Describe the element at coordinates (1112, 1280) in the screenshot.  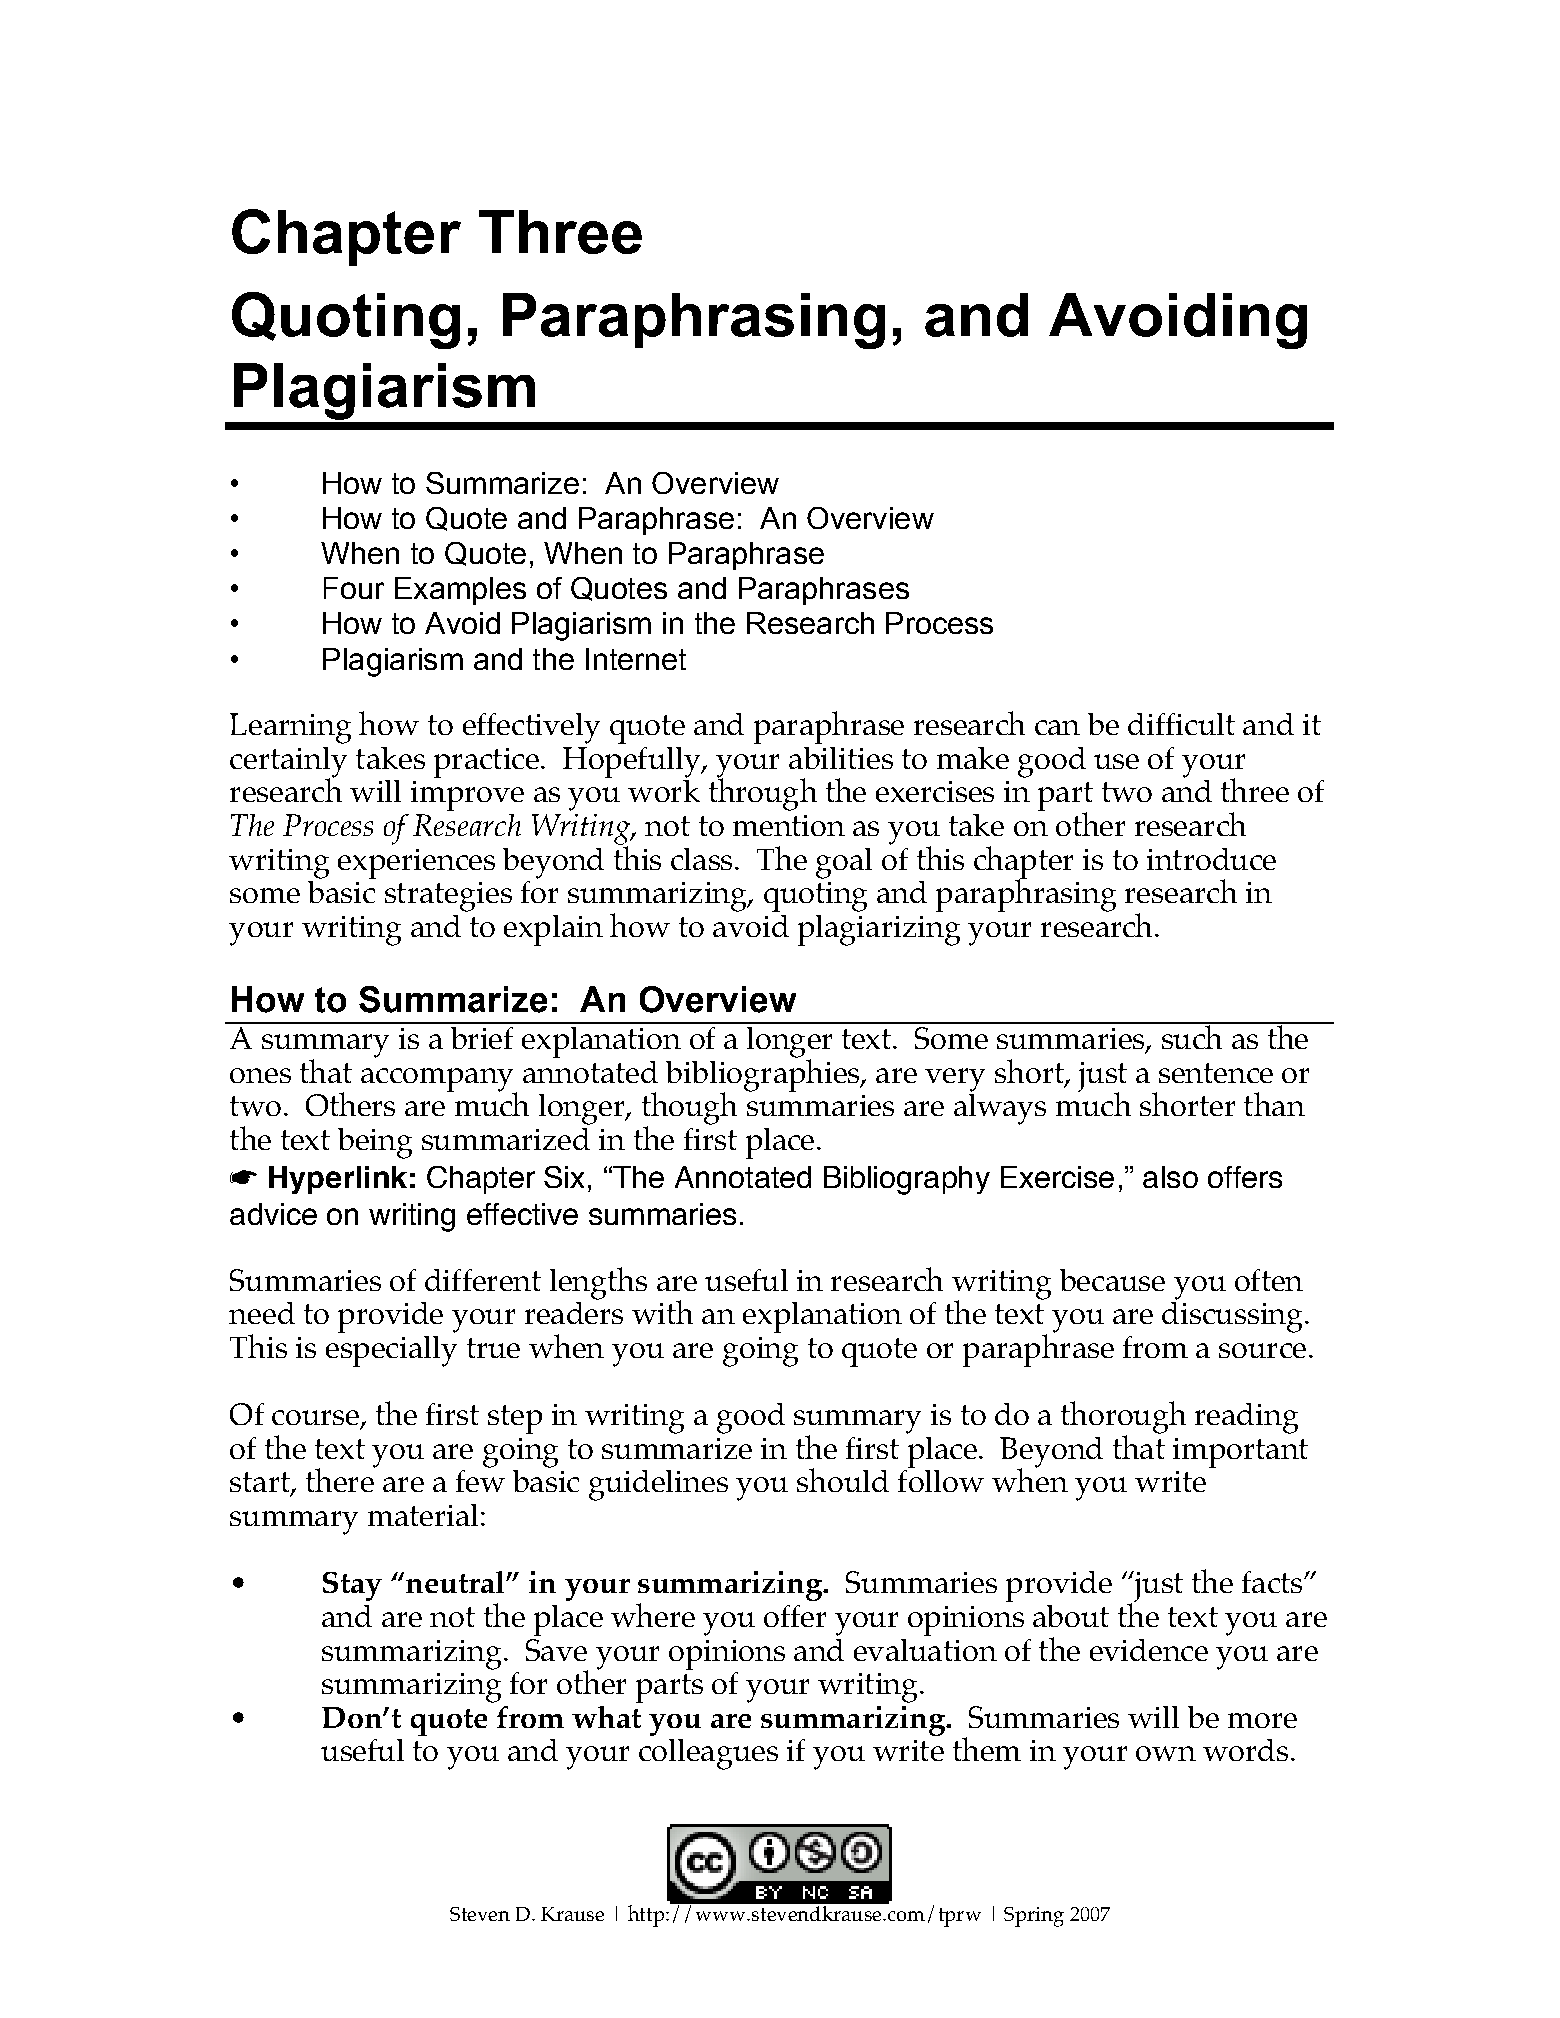
I see `because` at that location.
